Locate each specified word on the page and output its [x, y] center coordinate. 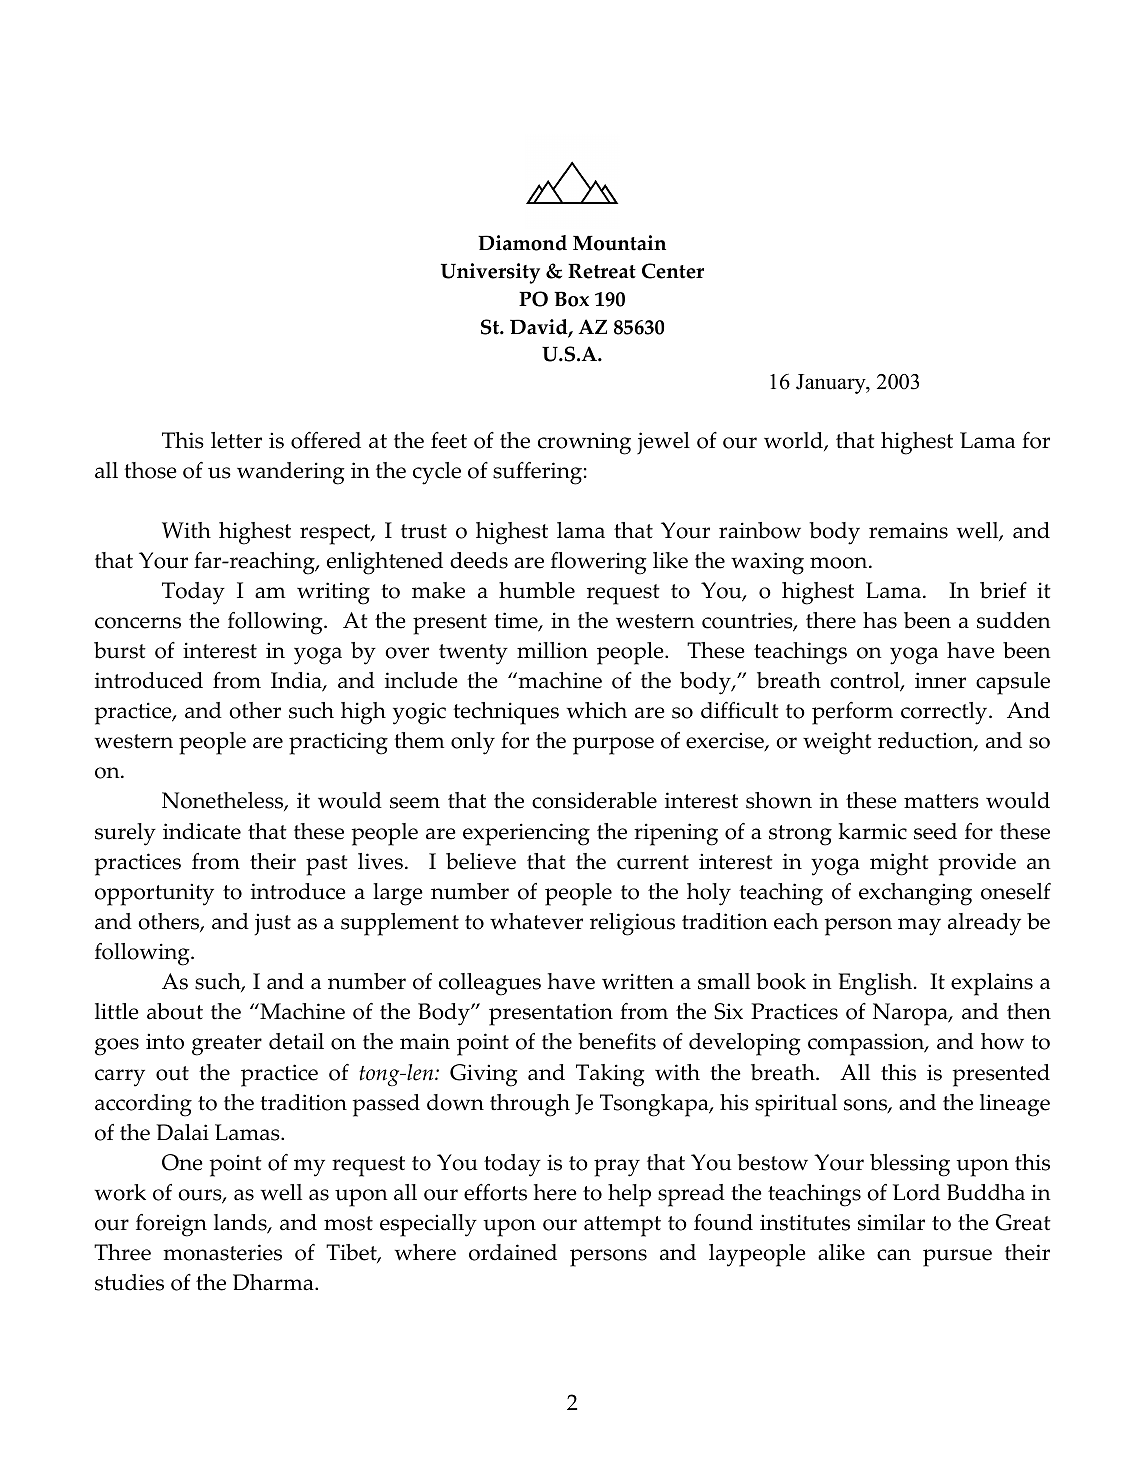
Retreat [602, 271]
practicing [338, 743]
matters [941, 801]
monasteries [222, 1252]
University [490, 273]
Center [673, 271]
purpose [613, 746]
